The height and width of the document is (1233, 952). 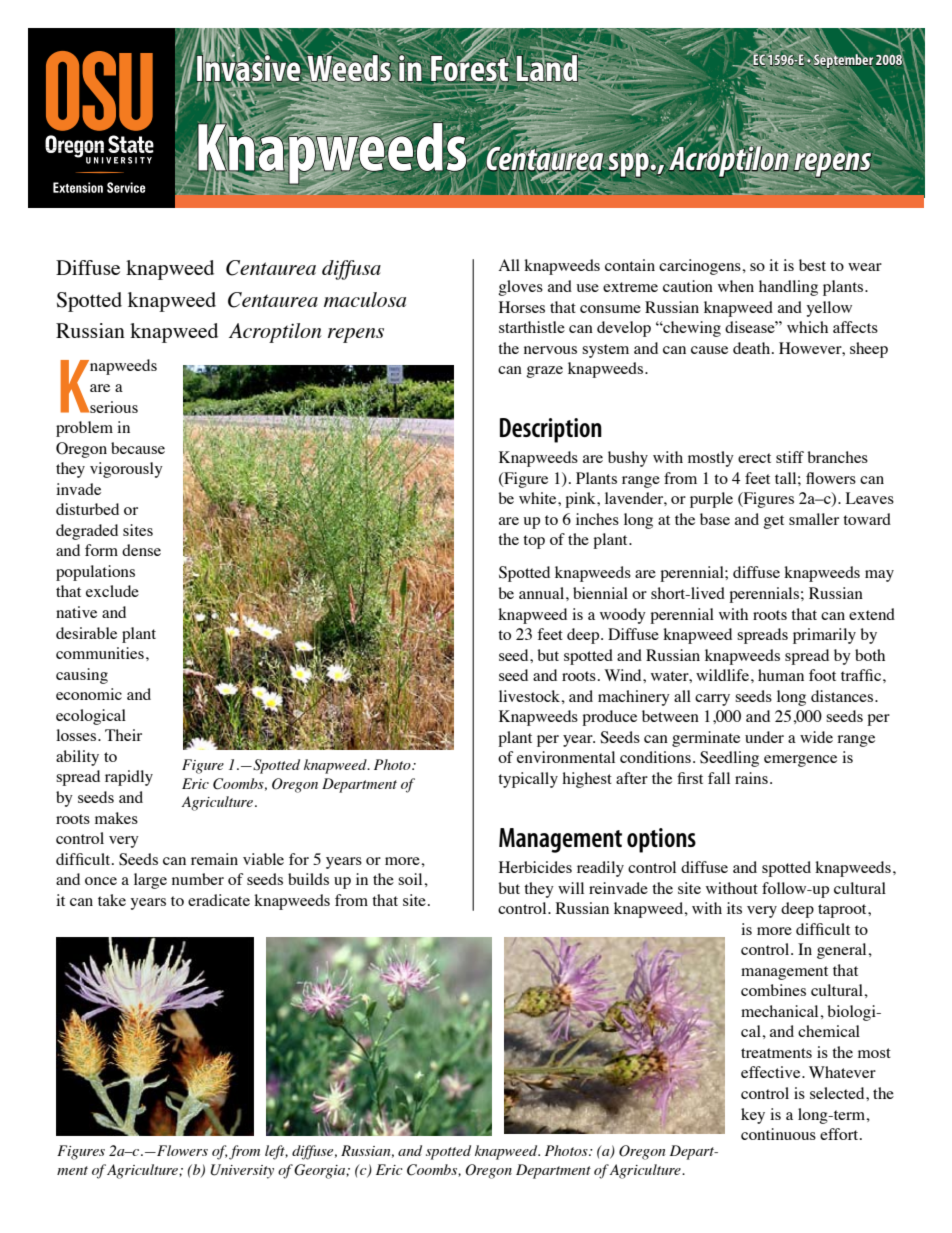 I want to click on continuous, so click(x=778, y=1134).
